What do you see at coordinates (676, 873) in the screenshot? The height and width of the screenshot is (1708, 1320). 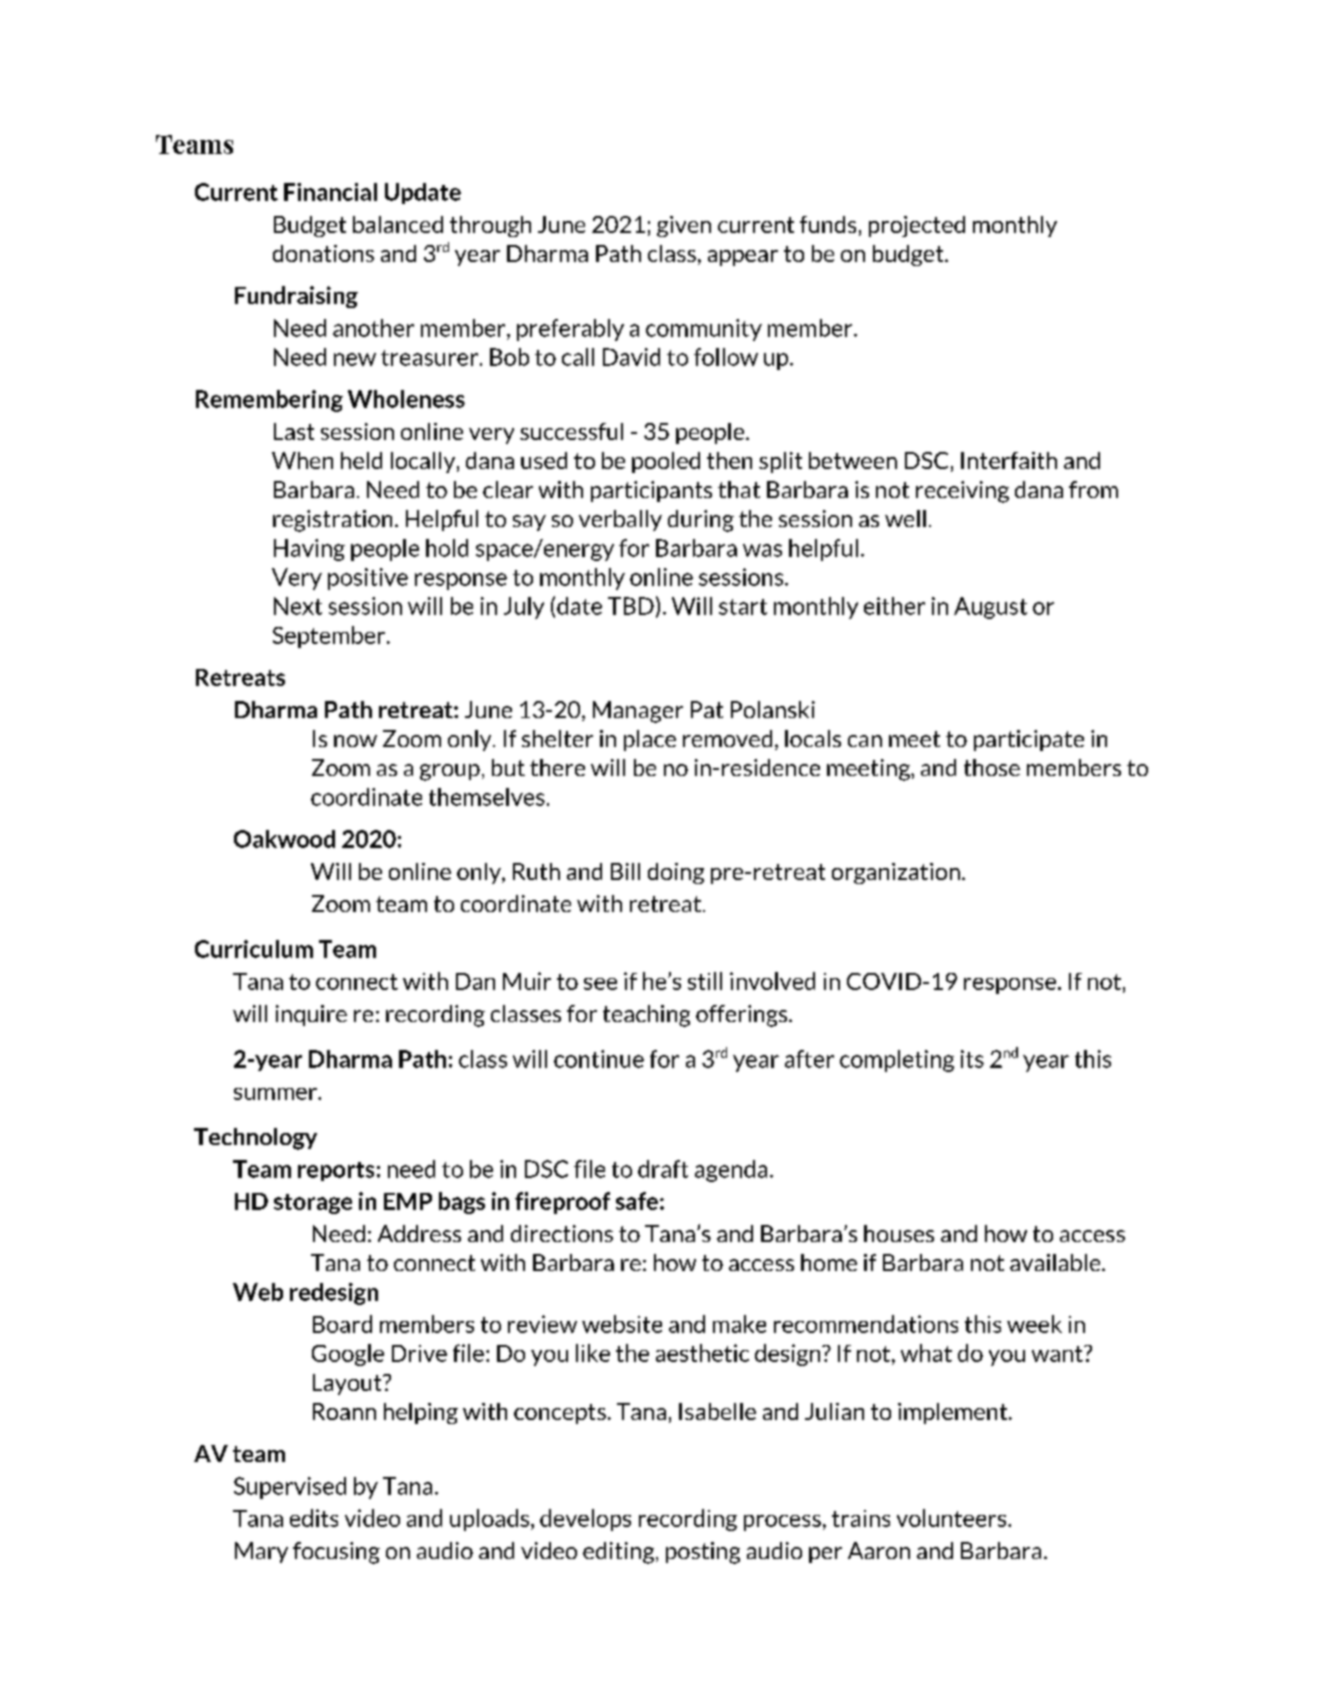 I see `doing` at bounding box center [676, 873].
